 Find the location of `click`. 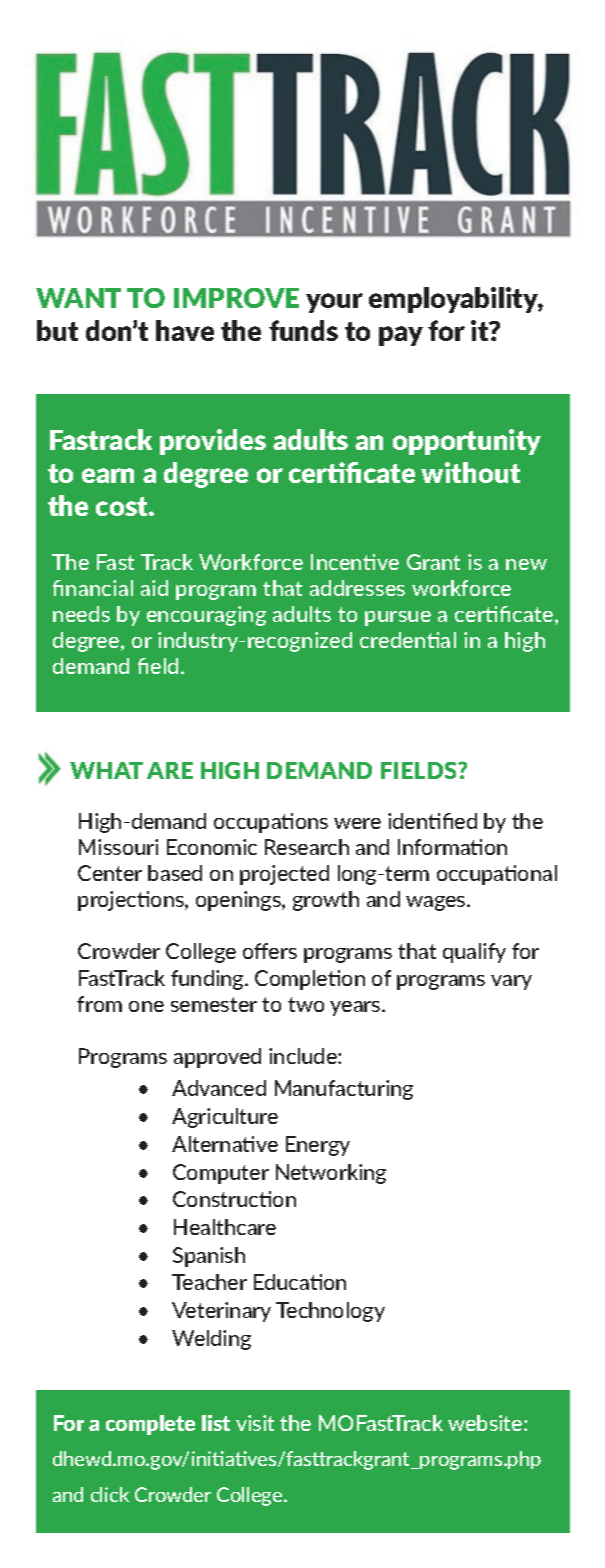

click is located at coordinates (110, 1494).
